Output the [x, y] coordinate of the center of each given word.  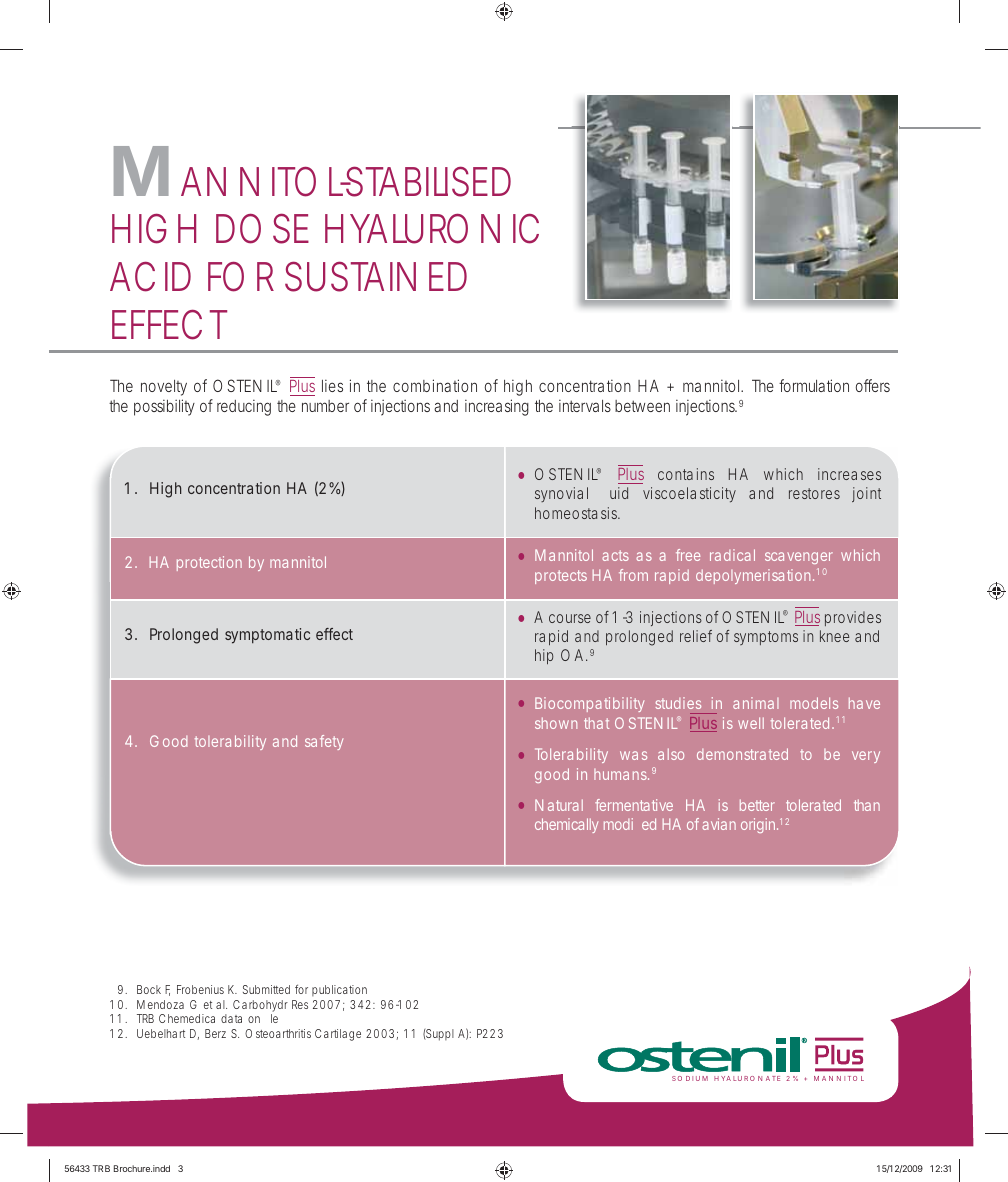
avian [719, 824]
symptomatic [267, 636]
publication [339, 990]
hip [544, 656]
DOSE [262, 228]
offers [873, 385]
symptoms [766, 638]
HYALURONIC [432, 229]
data [231, 1018]
